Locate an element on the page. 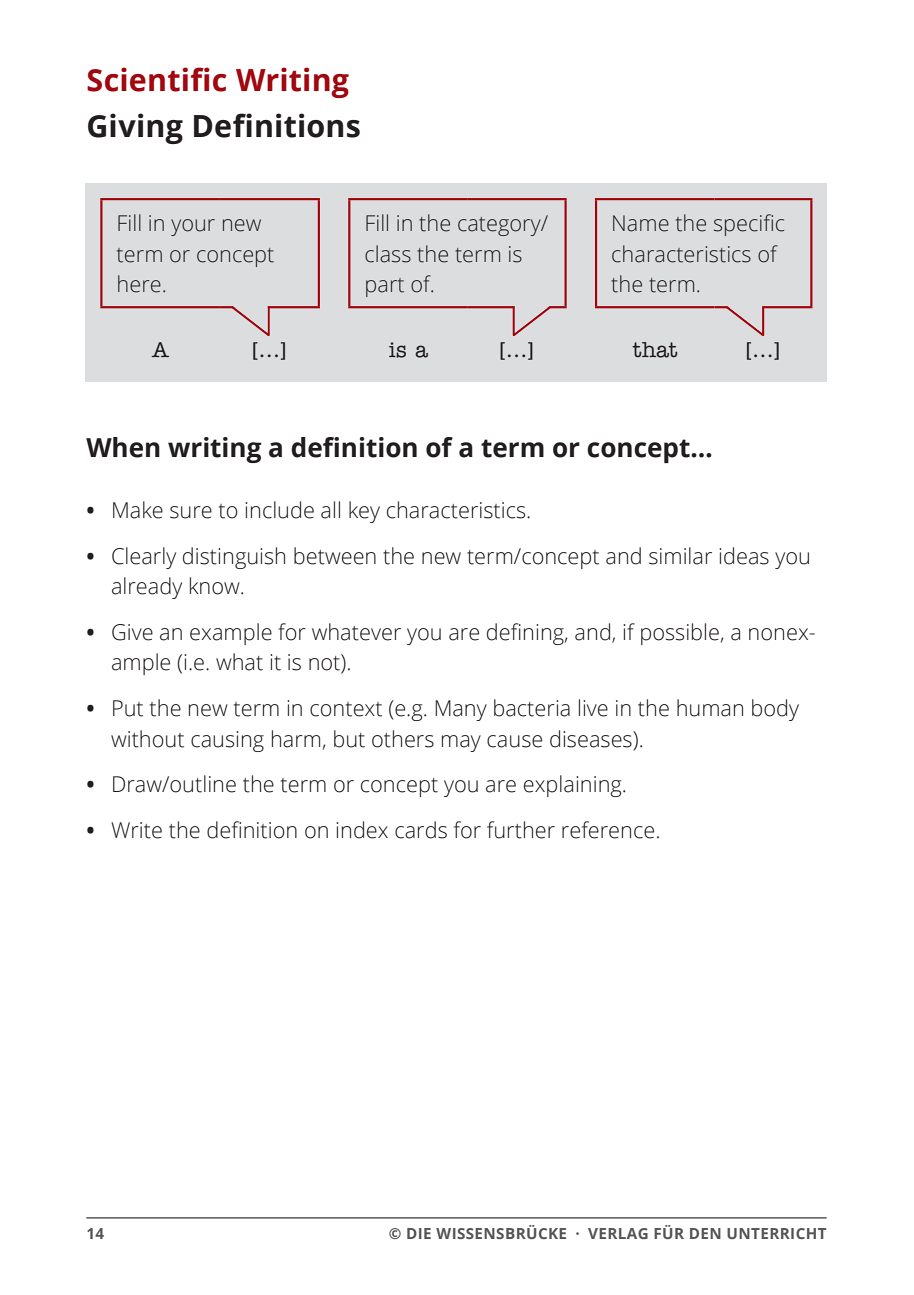 The height and width of the page is (1295, 914). DEN is located at coordinates (705, 1233).
